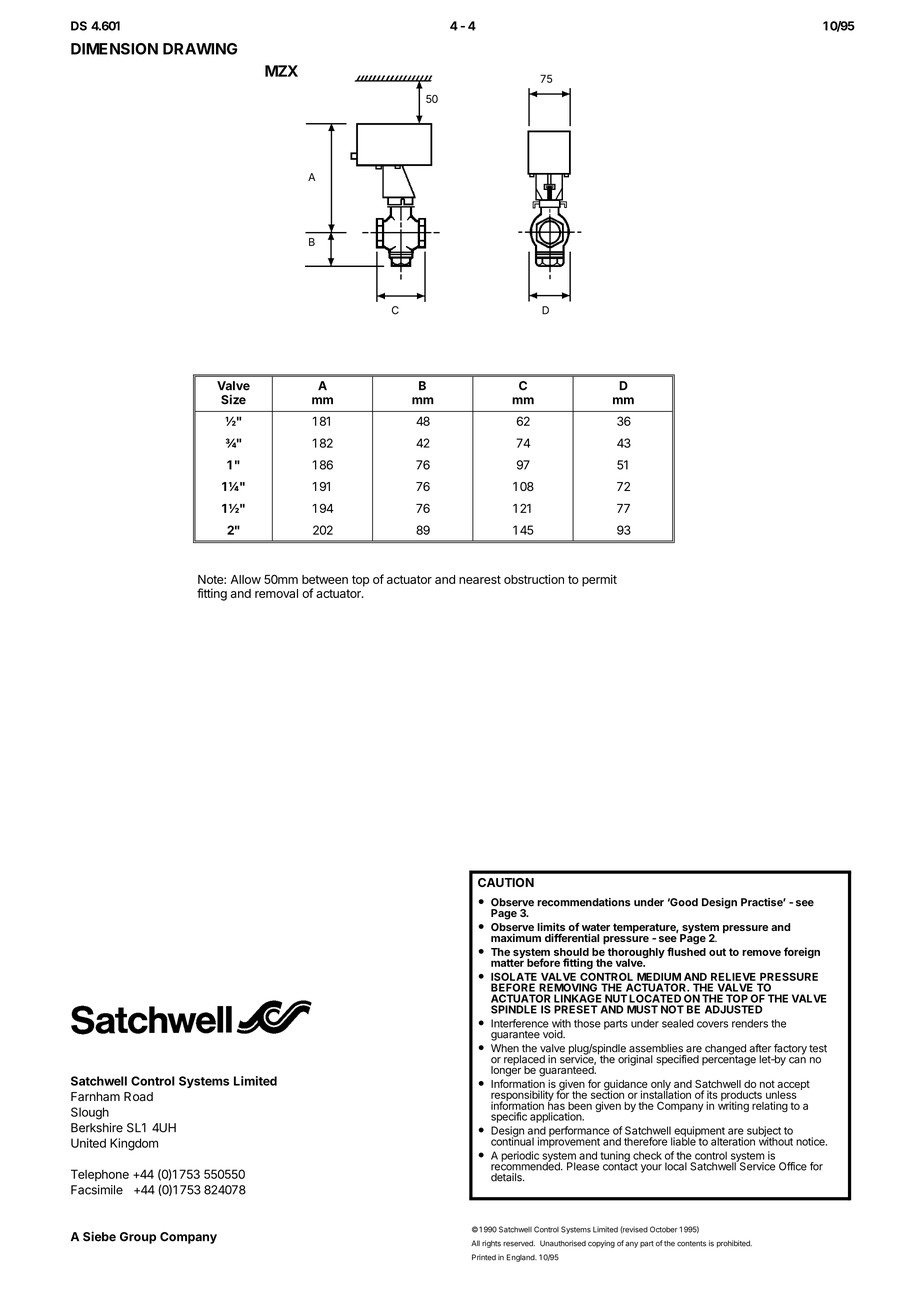 Image resolution: width=924 pixels, height=1308 pixels. What do you see at coordinates (138, 1096) in the screenshot?
I see `Road` at bounding box center [138, 1096].
